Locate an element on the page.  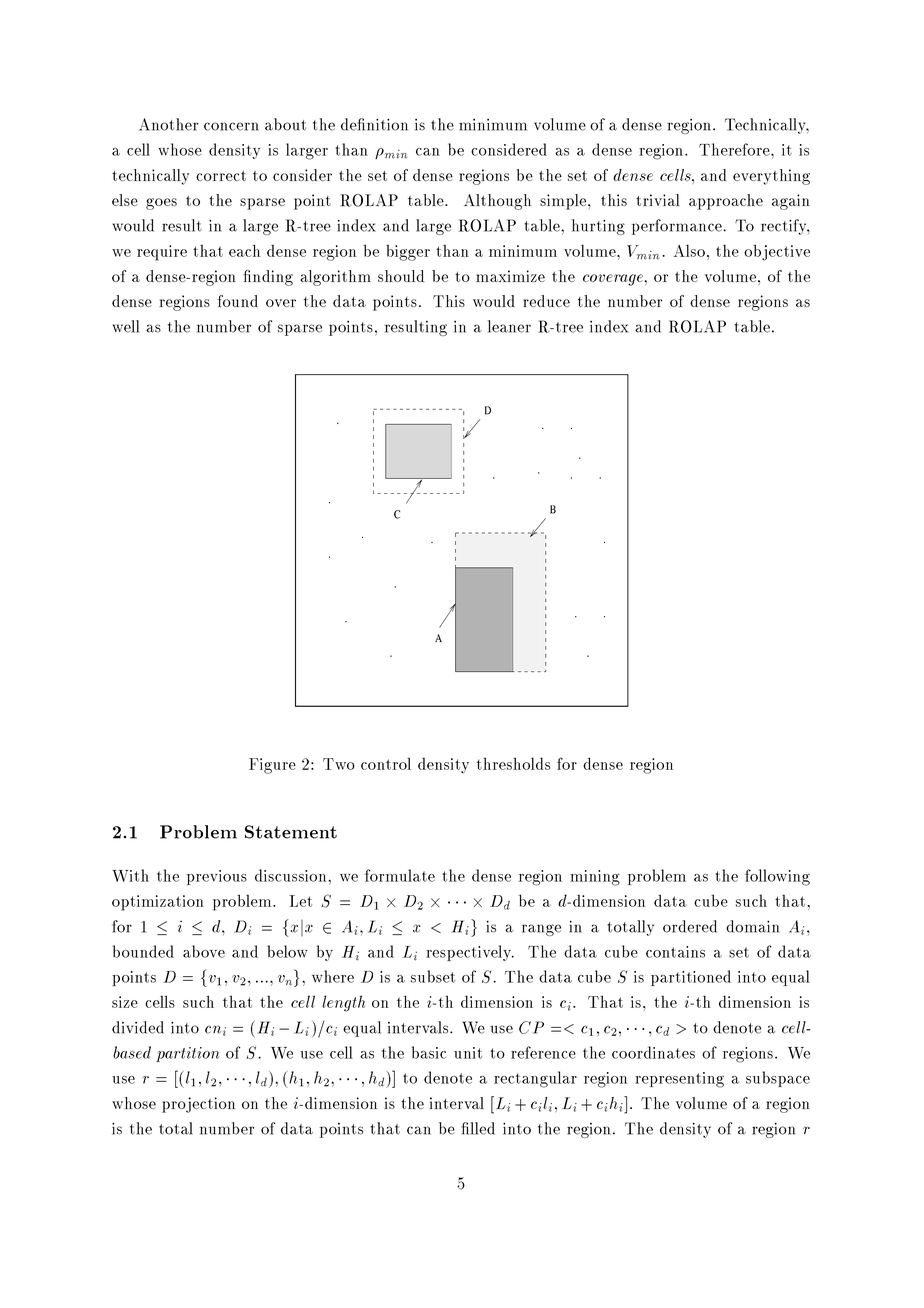
unit is located at coordinates (468, 1053).
